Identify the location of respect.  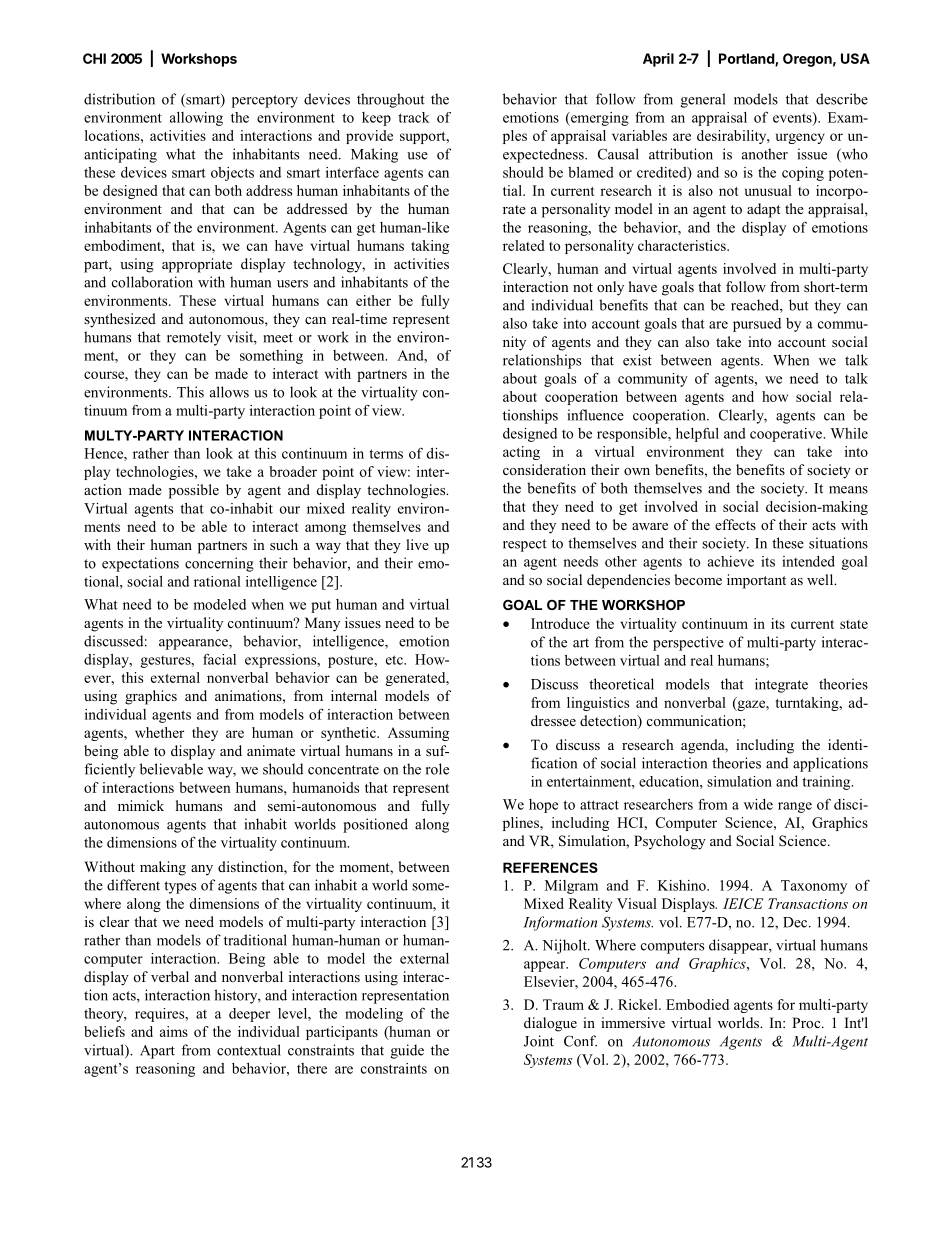
(525, 545).
